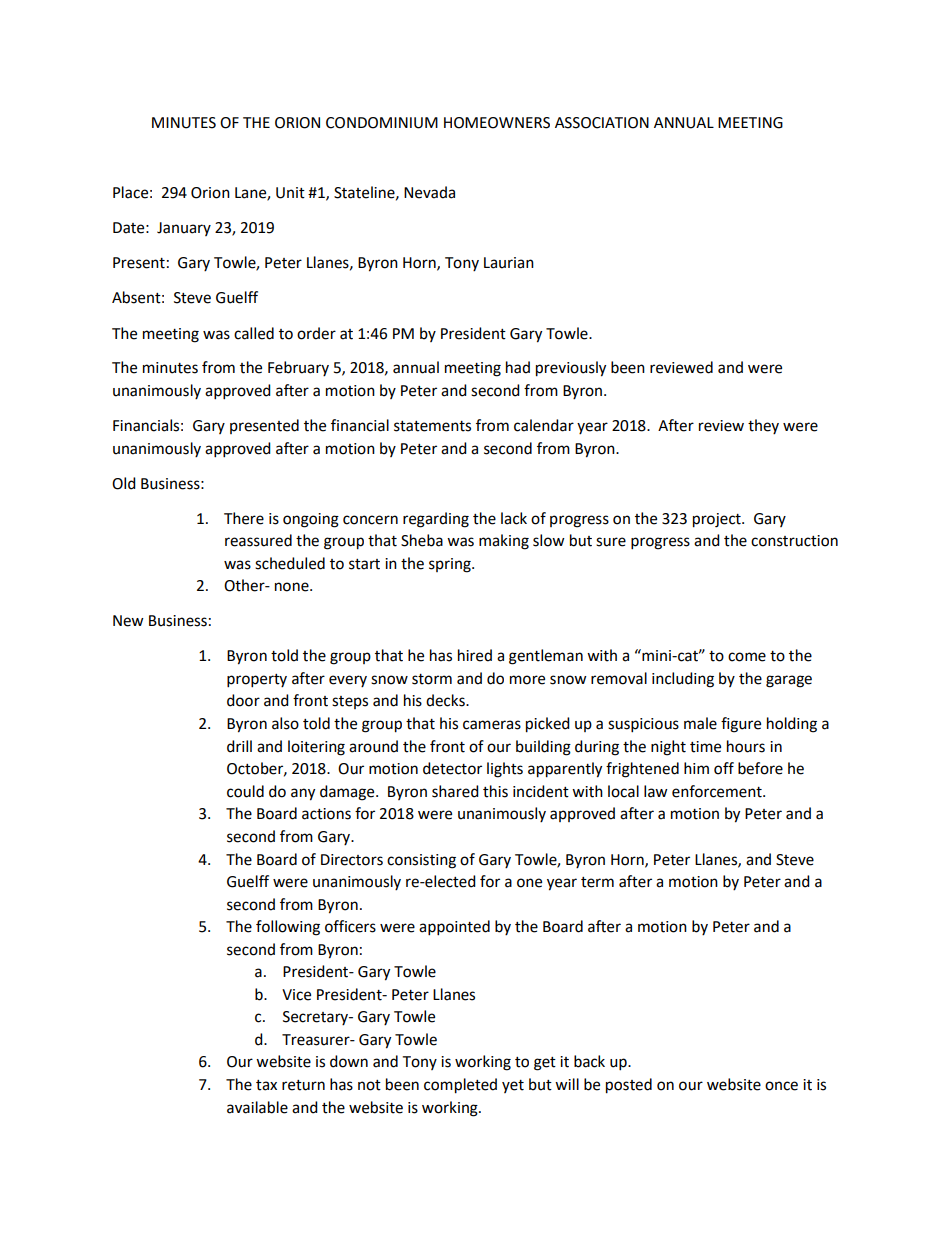 This screenshot has width=952, height=1233. I want to click on they, so click(763, 426).
